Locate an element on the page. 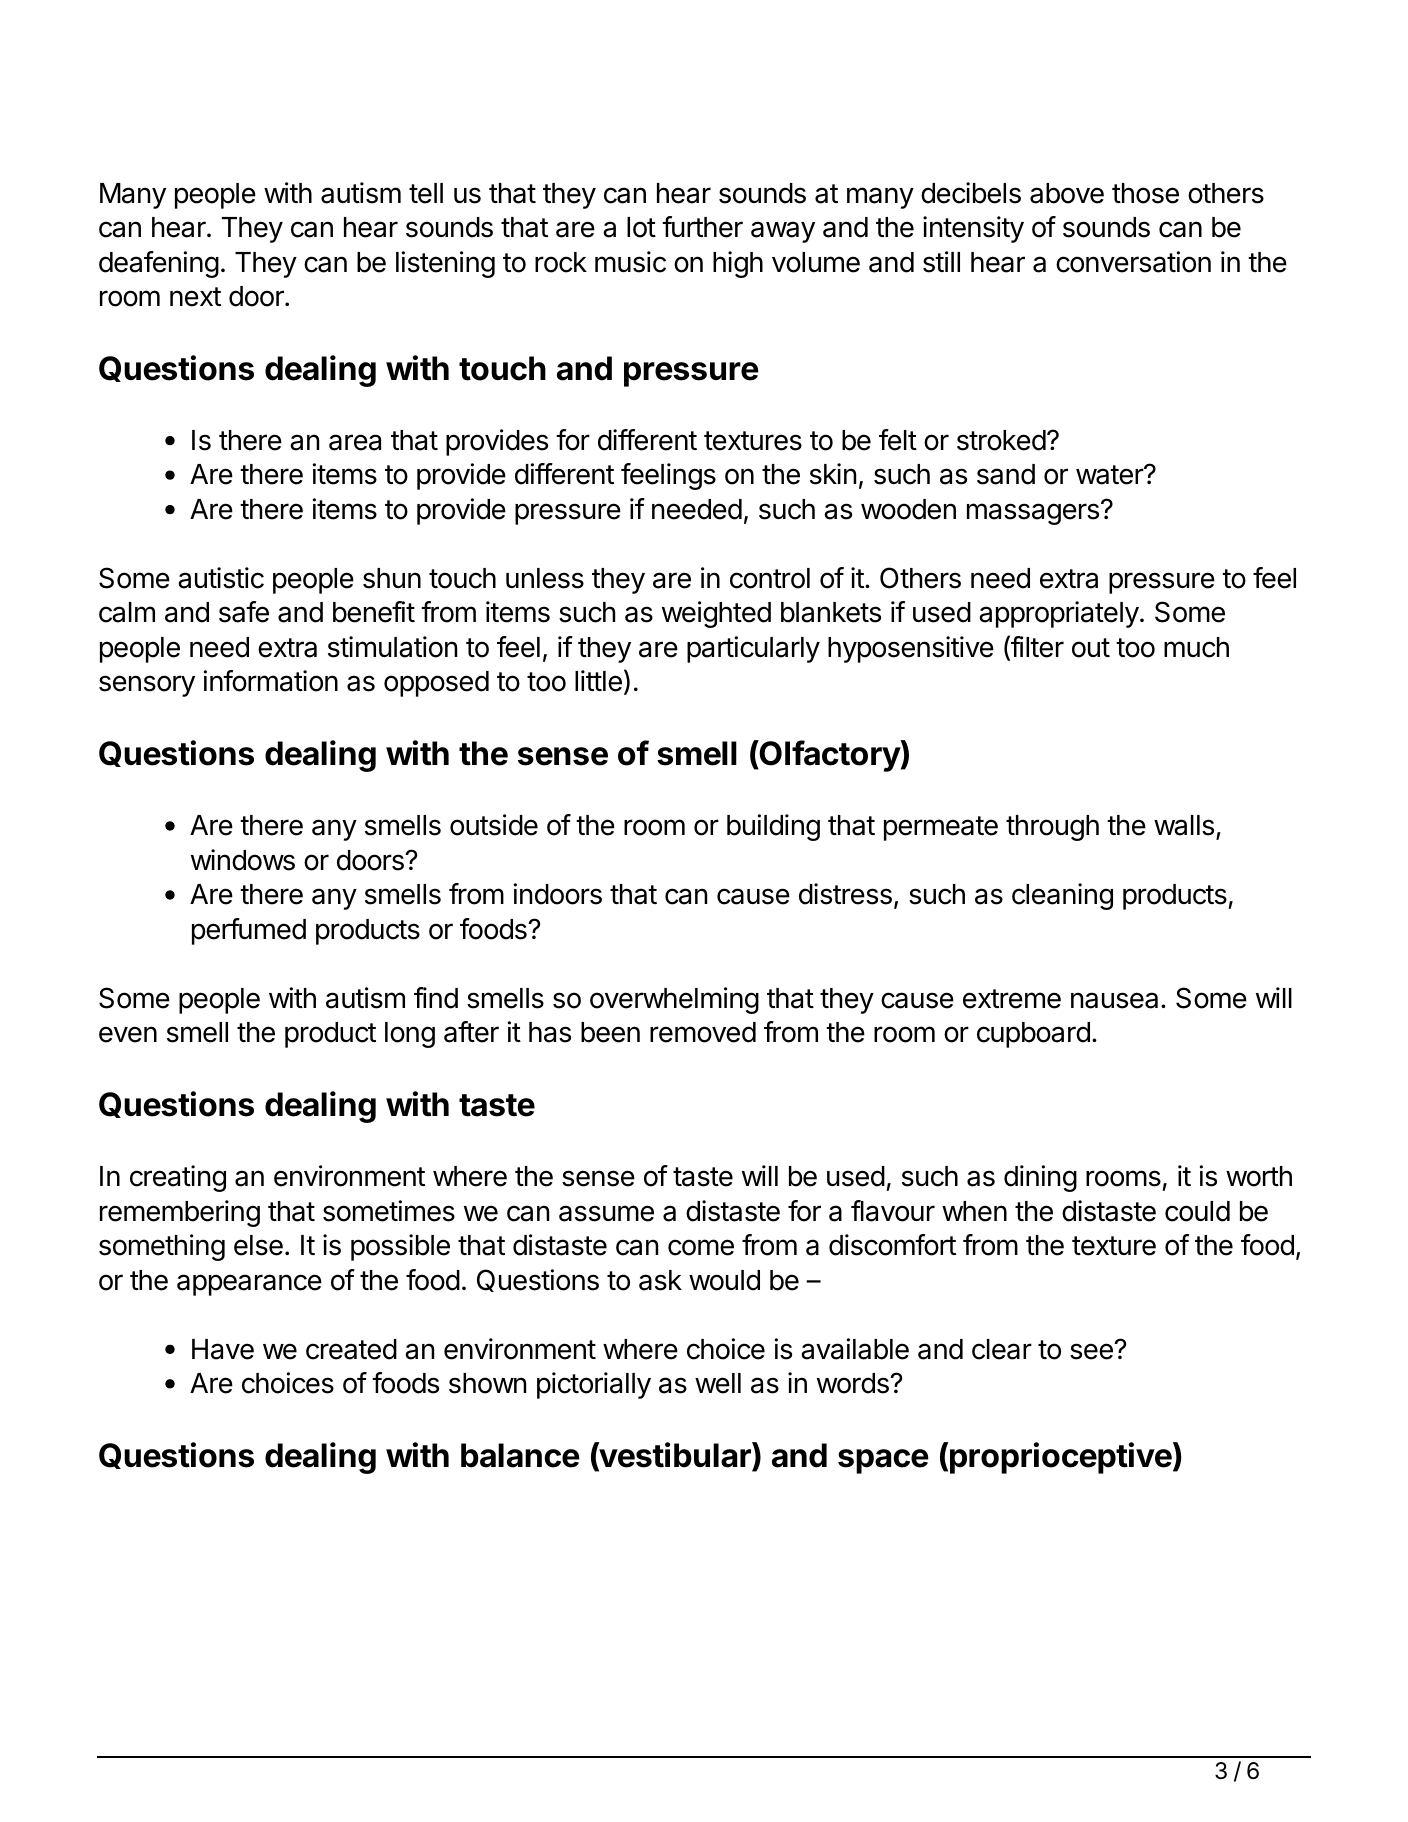 This image has width=1408, height=1822. conversation is located at coordinates (1133, 262).
